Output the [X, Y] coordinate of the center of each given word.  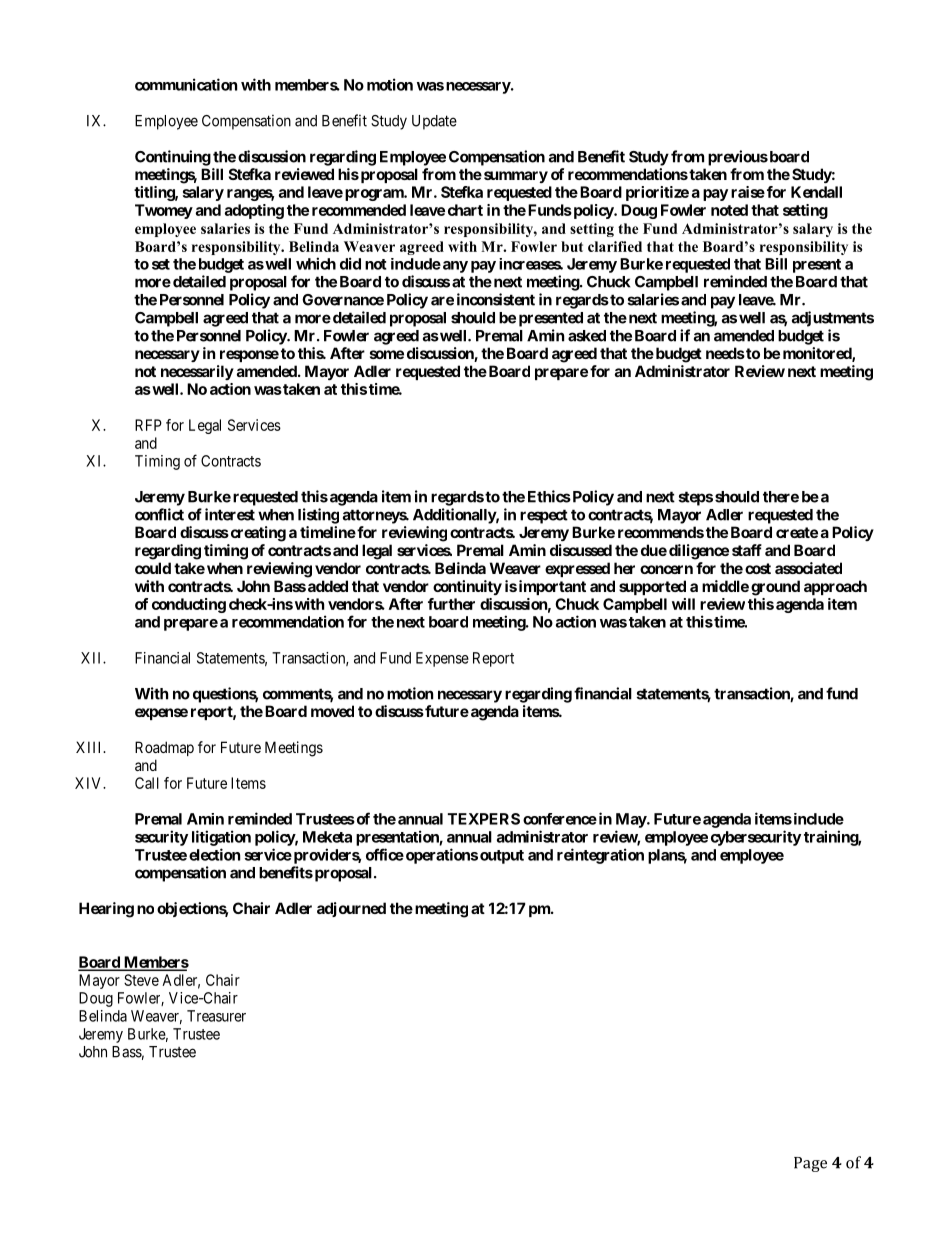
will [683, 604]
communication [186, 84]
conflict [159, 514]
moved [332, 711]
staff [747, 550]
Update [434, 122]
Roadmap [164, 748]
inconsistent [496, 299]
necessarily [197, 372]
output [502, 857]
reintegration [600, 856]
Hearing [106, 910]
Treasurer [216, 1016]
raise [748, 192]
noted [729, 210]
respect [544, 516]
